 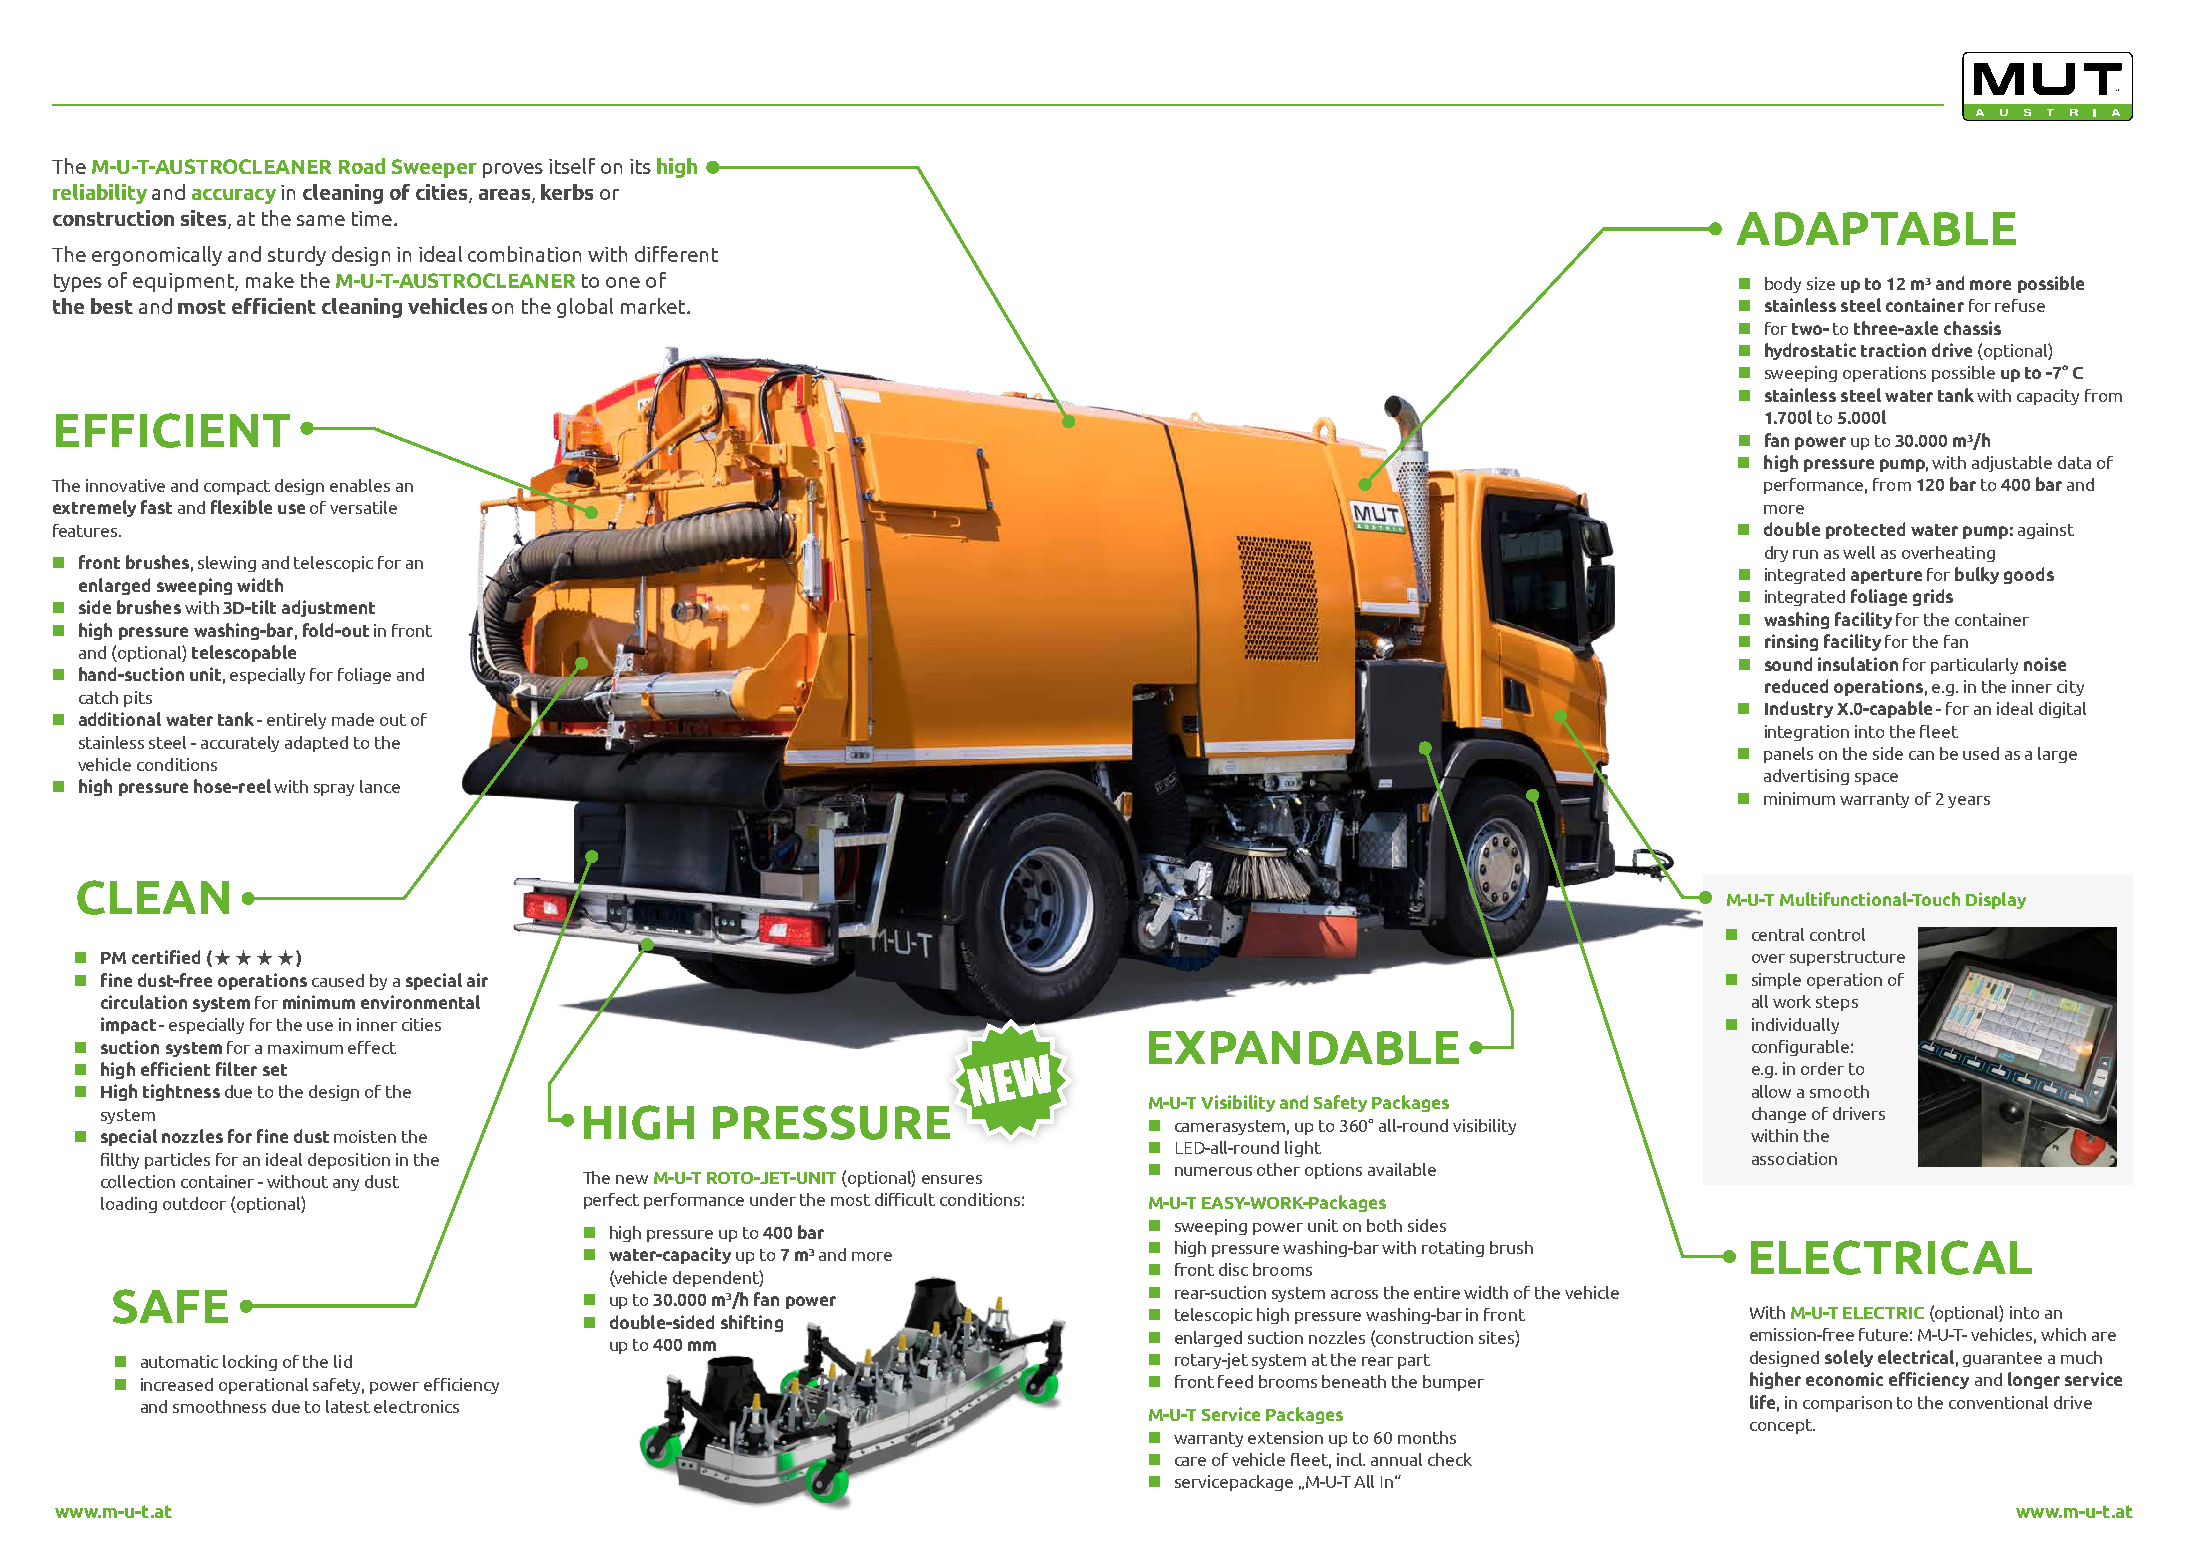 What do you see at coordinates (1837, 1003) in the screenshot?
I see `steps` at bounding box center [1837, 1003].
